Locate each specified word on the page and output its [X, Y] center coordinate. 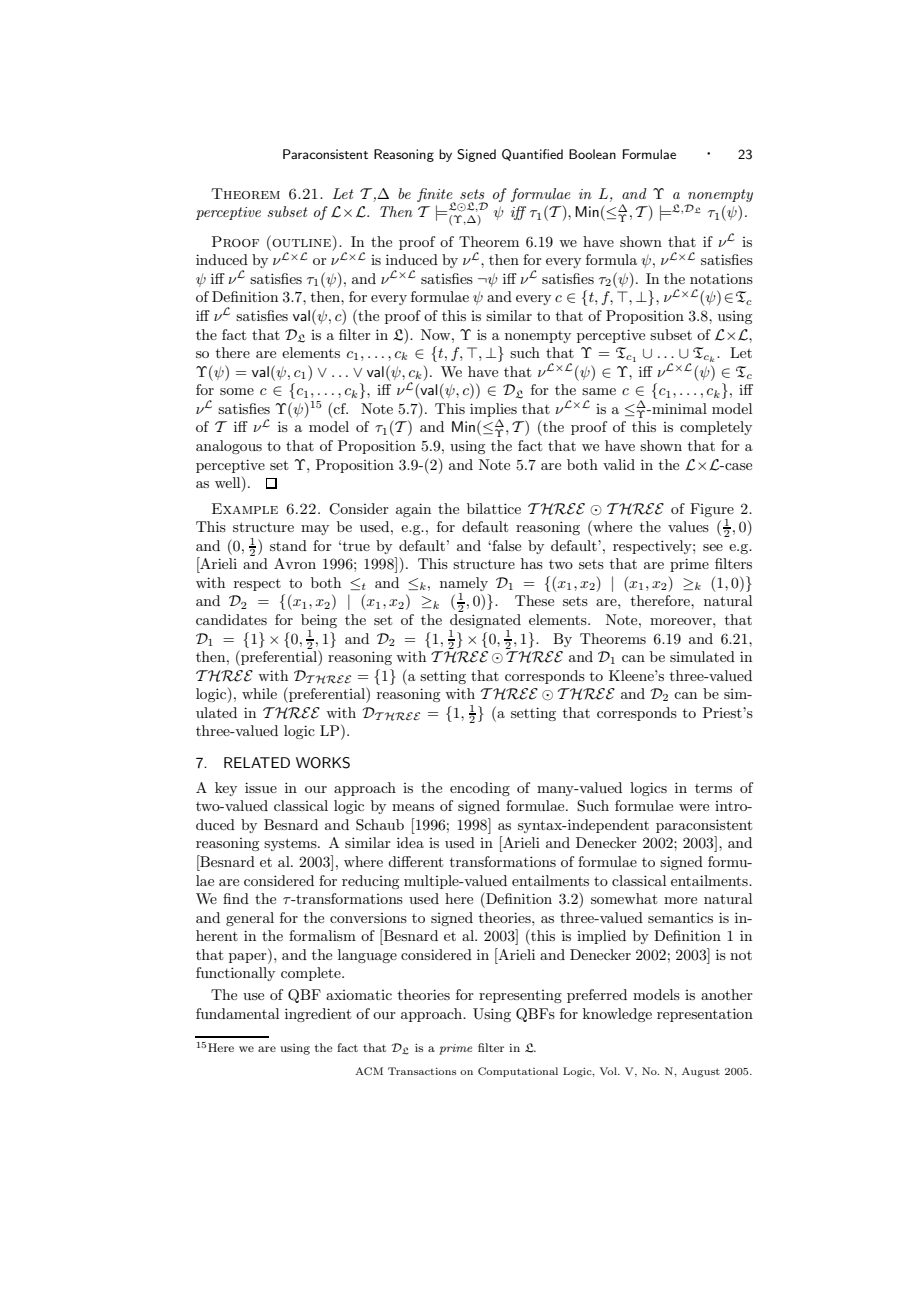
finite [436, 196]
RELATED [257, 762]
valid [619, 464]
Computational [518, 1072]
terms [713, 788]
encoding [480, 789]
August [701, 1072]
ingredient [318, 1015]
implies [493, 410]
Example [245, 508]
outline [300, 241]
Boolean [592, 154]
